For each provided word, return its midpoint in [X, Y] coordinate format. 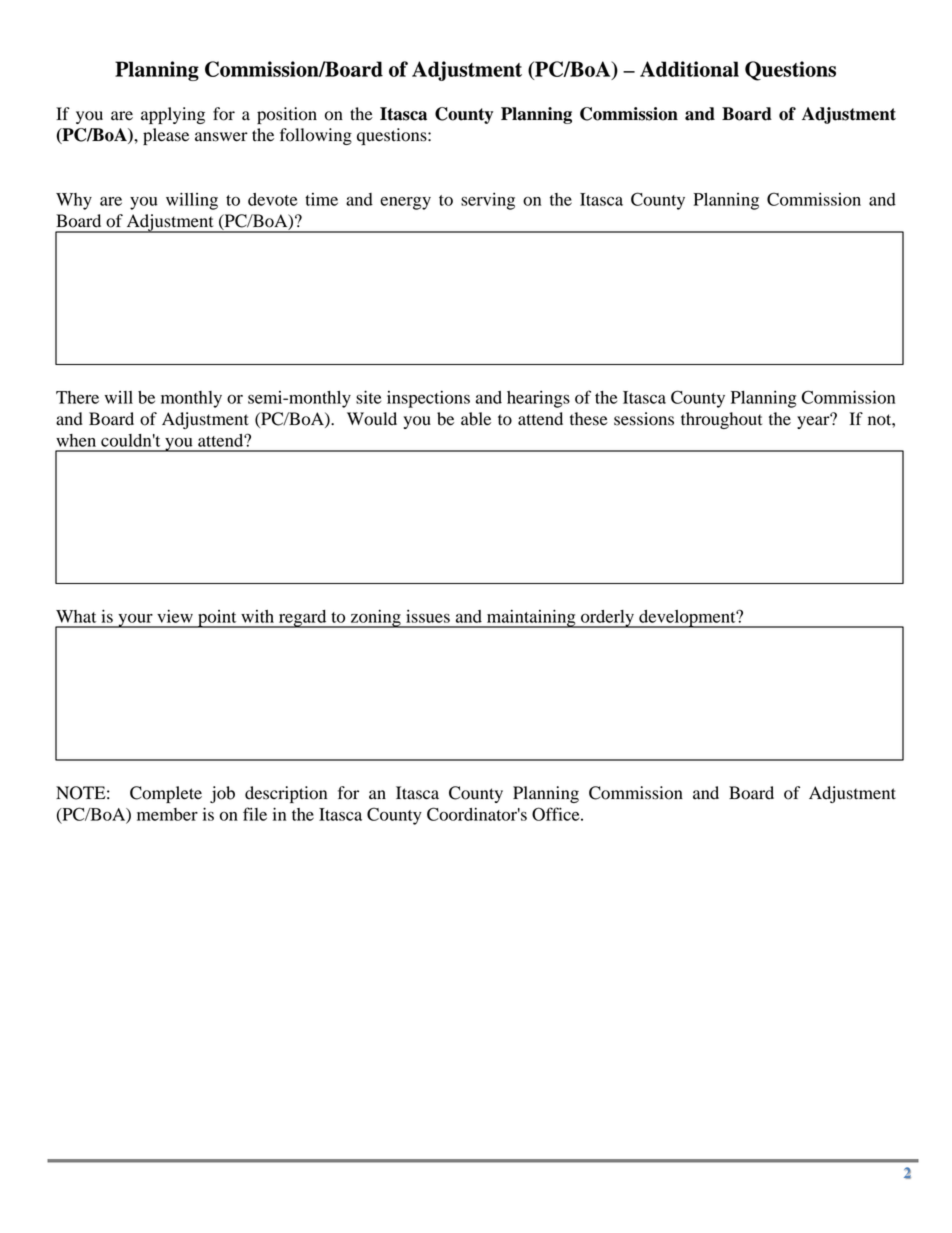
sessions [644, 419]
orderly [607, 619]
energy [405, 203]
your [135, 621]
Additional [689, 69]
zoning [375, 618]
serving [488, 201]
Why [74, 201]
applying [173, 115]
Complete [166, 794]
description [286, 794]
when [76, 440]
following [316, 136]
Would [372, 419]
